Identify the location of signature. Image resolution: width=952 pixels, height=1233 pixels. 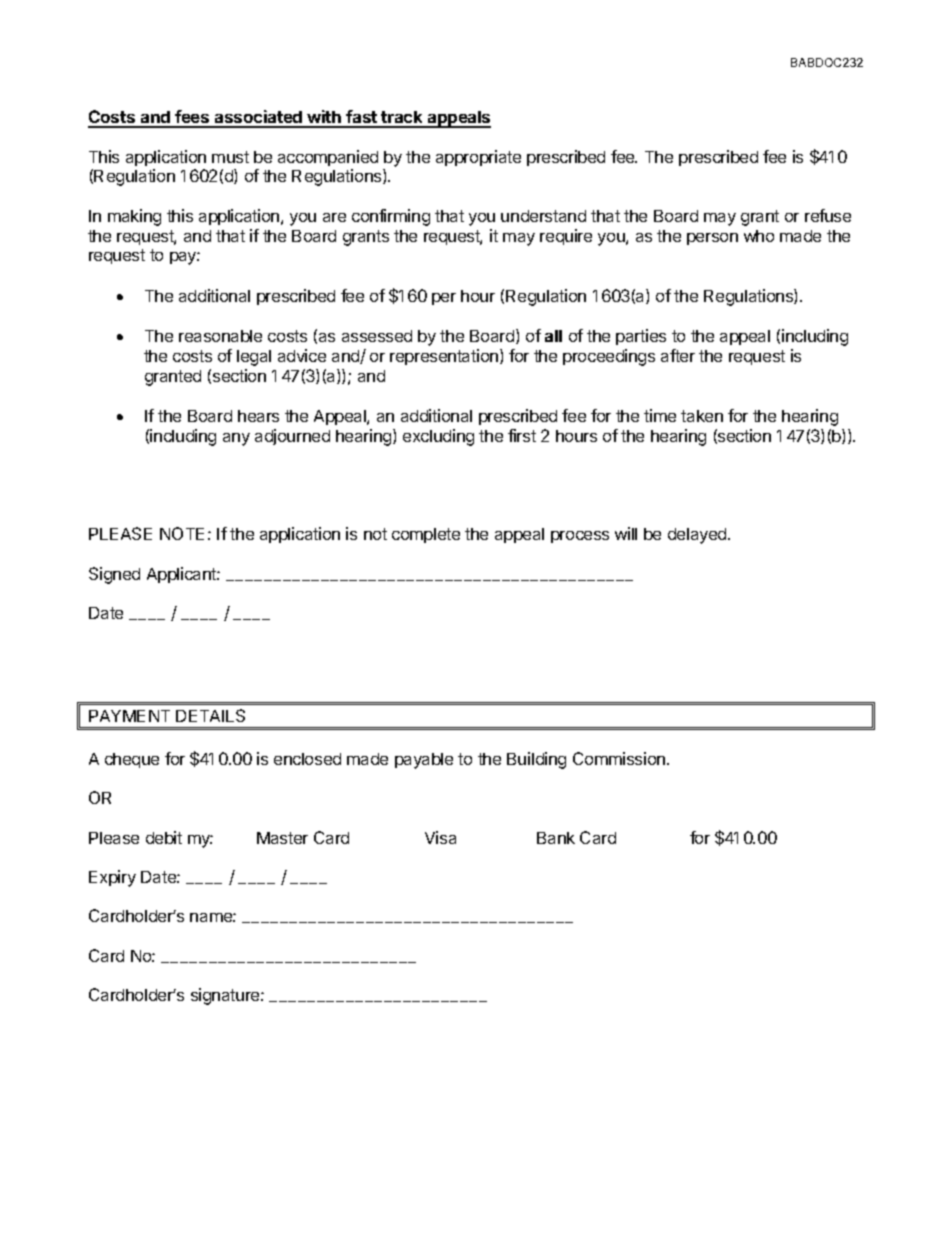
(226, 996).
